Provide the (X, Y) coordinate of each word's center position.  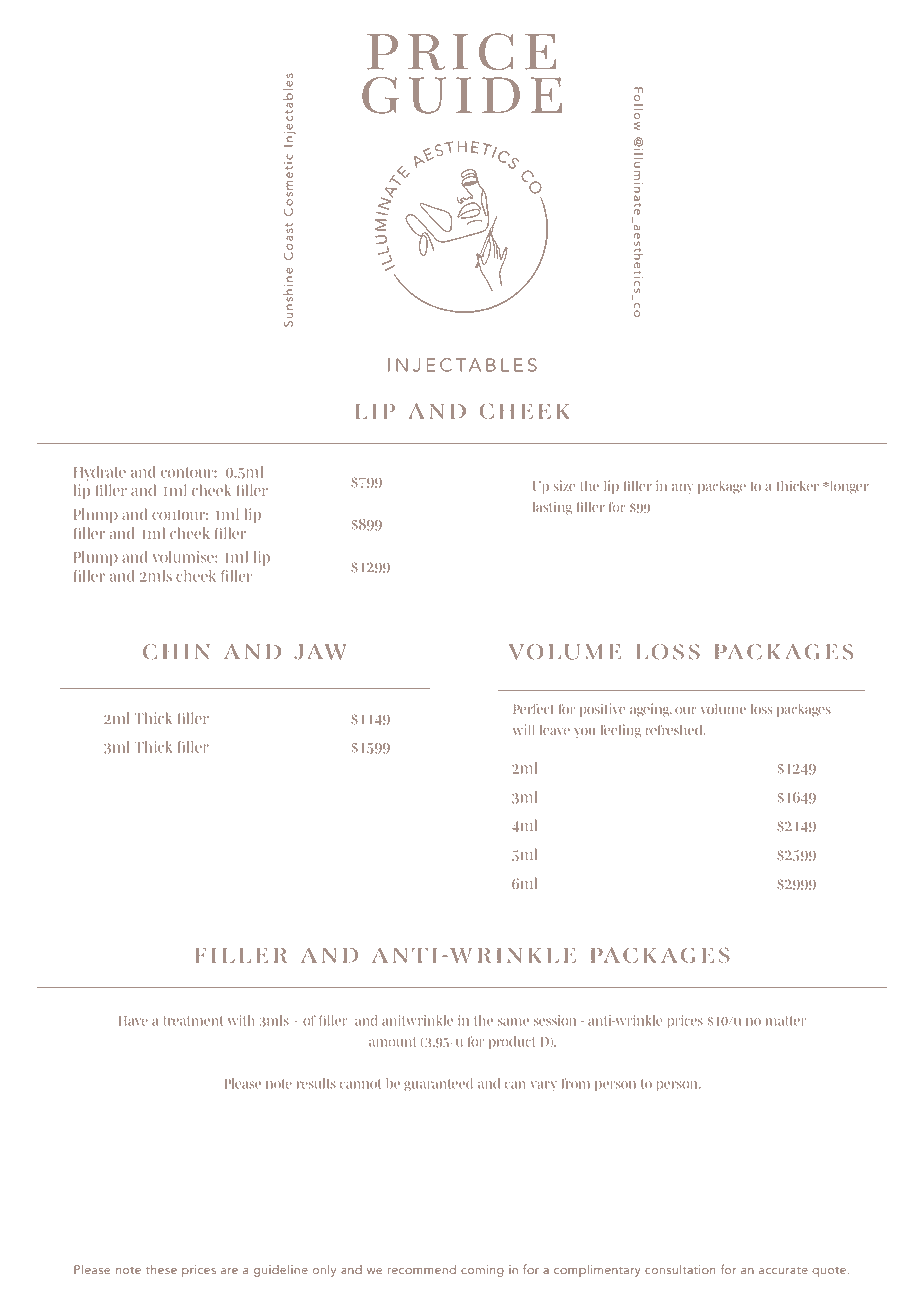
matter (786, 1021)
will (524, 729)
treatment (193, 1021)
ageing (651, 710)
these (161, 1269)
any (682, 489)
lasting (552, 508)
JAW (320, 652)
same (513, 1022)
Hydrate (100, 473)
